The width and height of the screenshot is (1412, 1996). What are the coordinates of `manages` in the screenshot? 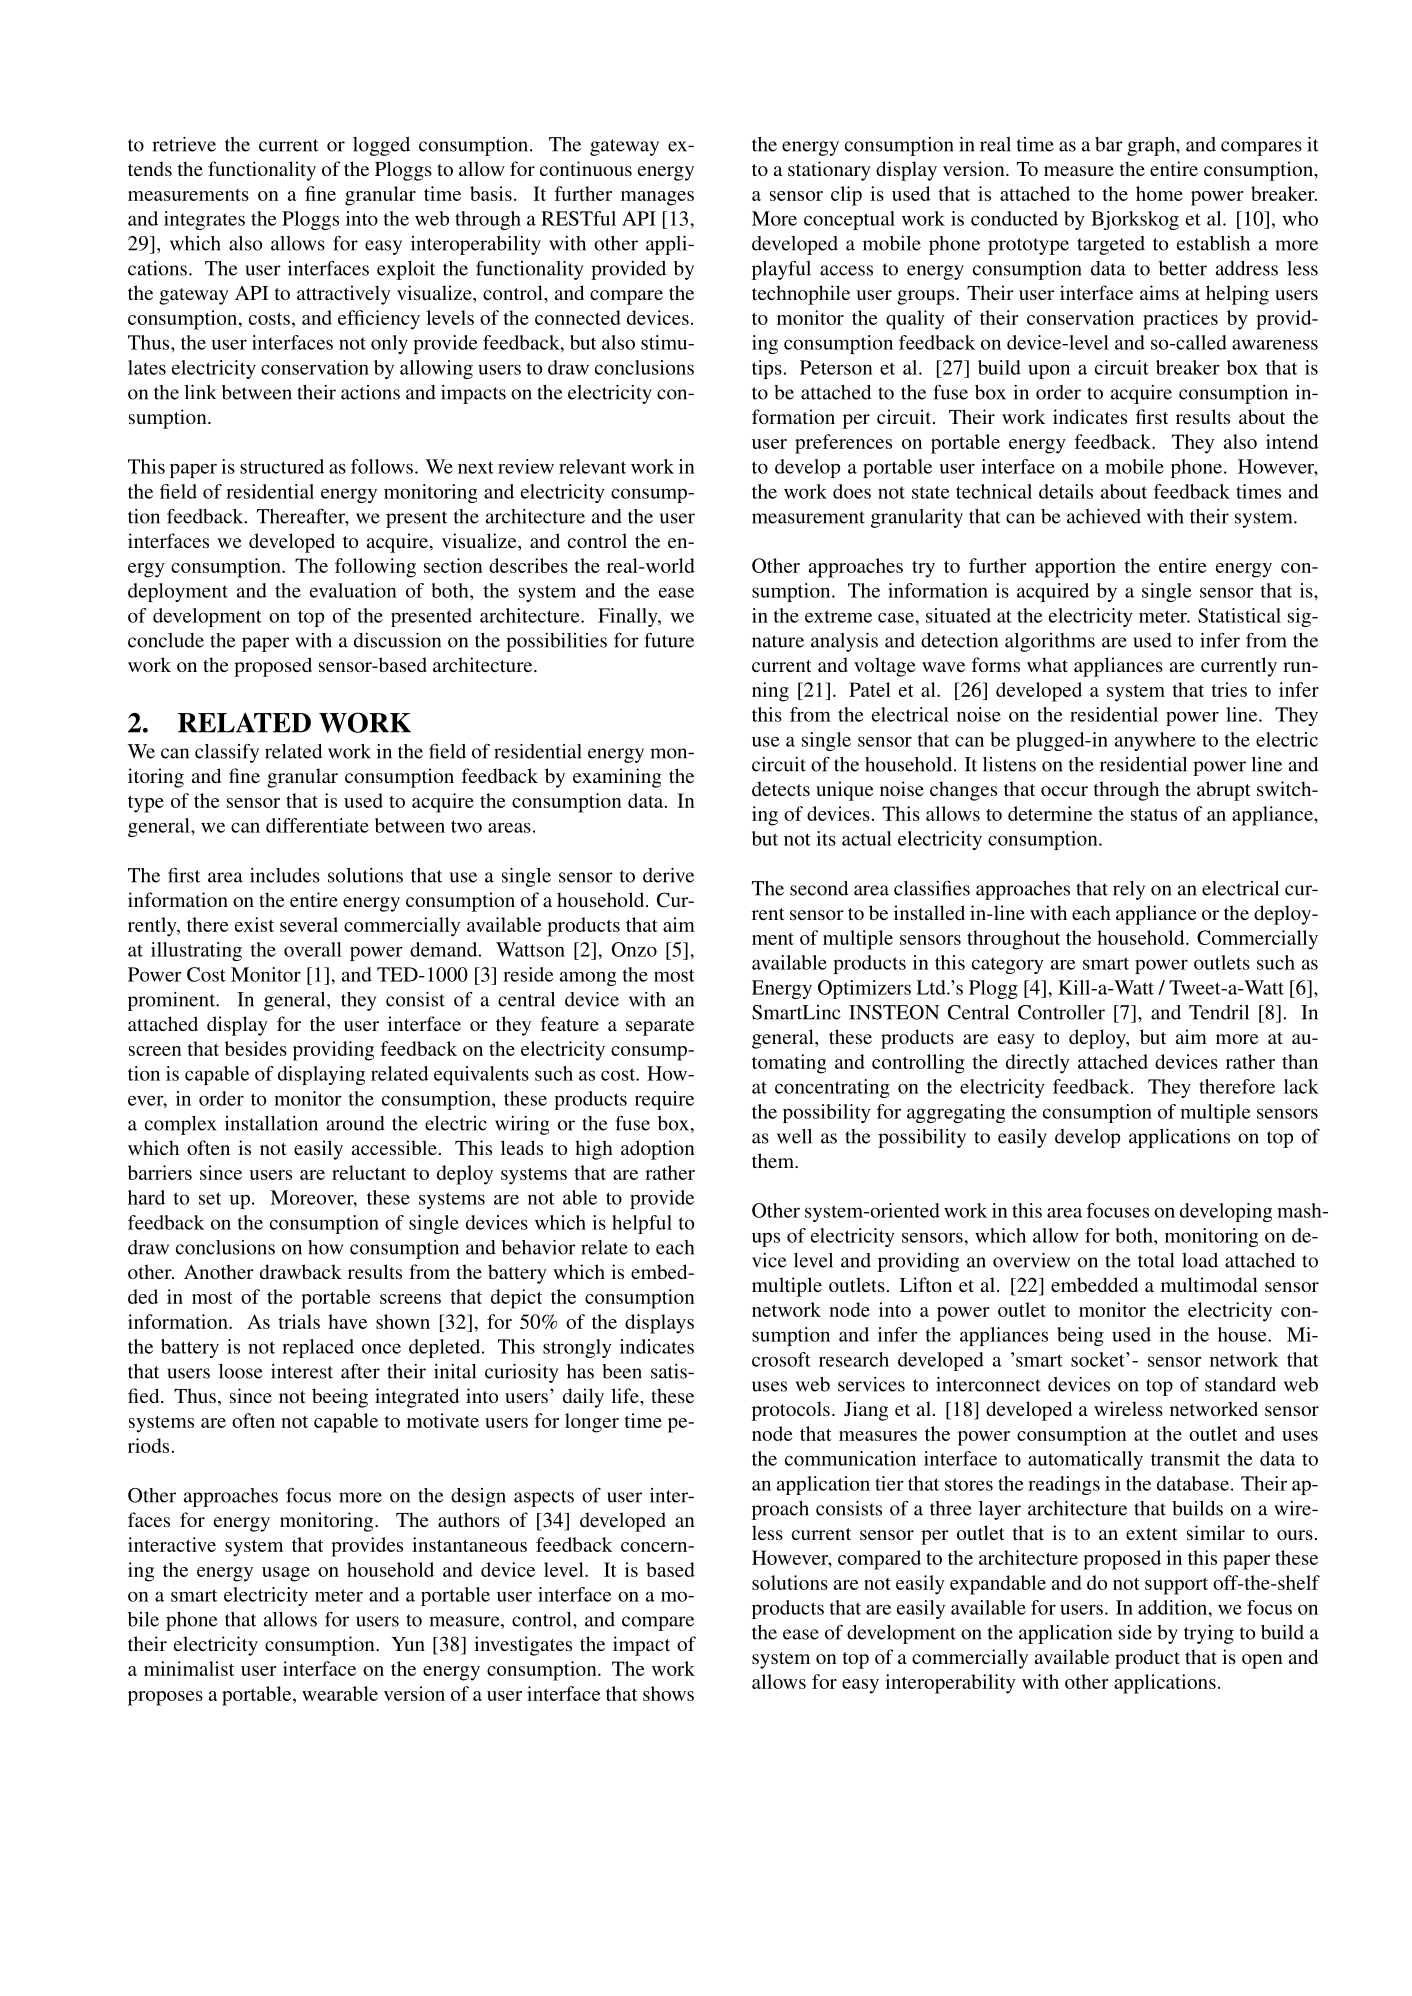 It's located at (657, 198).
